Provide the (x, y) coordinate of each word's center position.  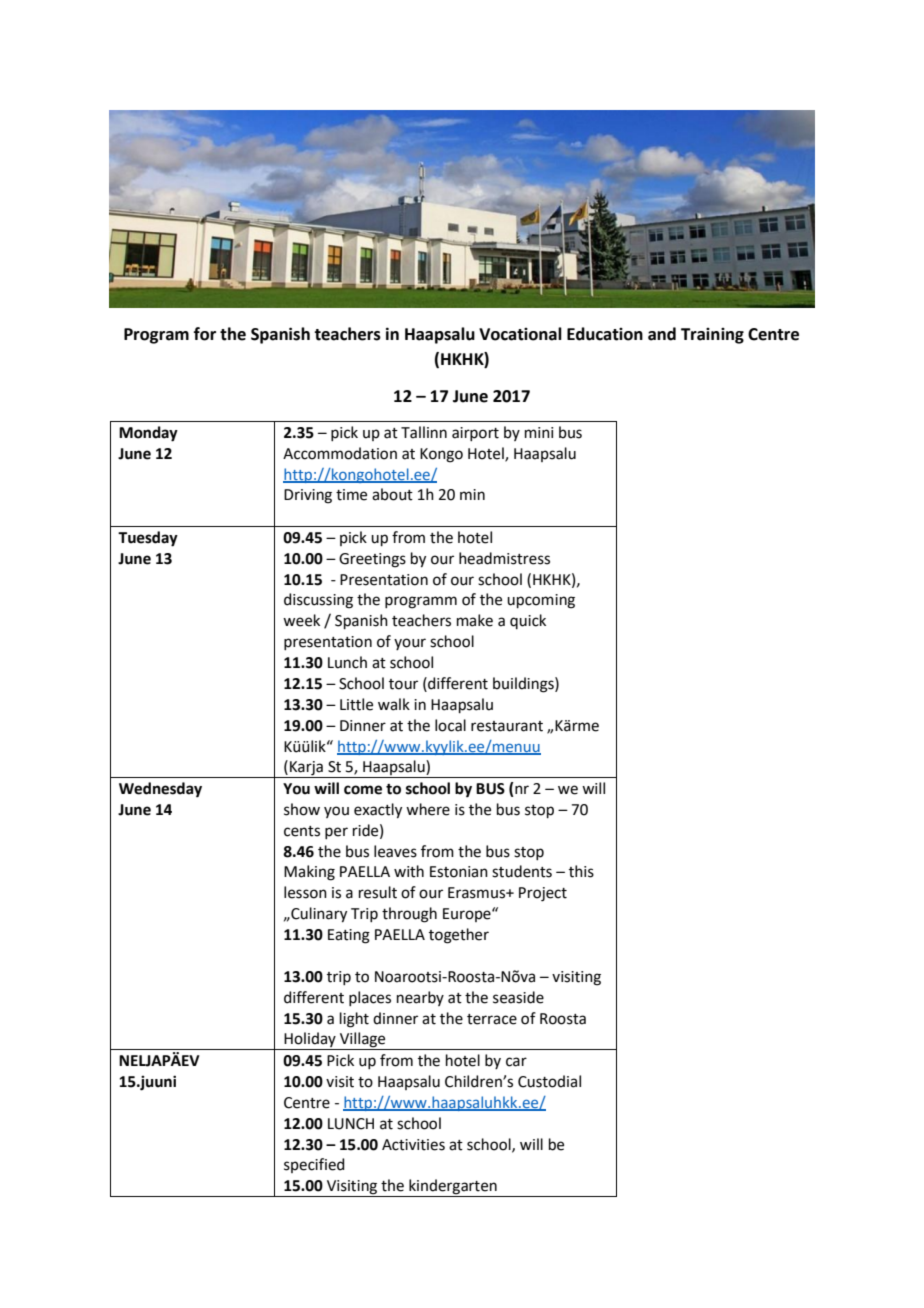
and (662, 334)
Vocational (520, 334)
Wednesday (160, 790)
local (450, 725)
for (205, 334)
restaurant (507, 726)
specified (314, 1165)
